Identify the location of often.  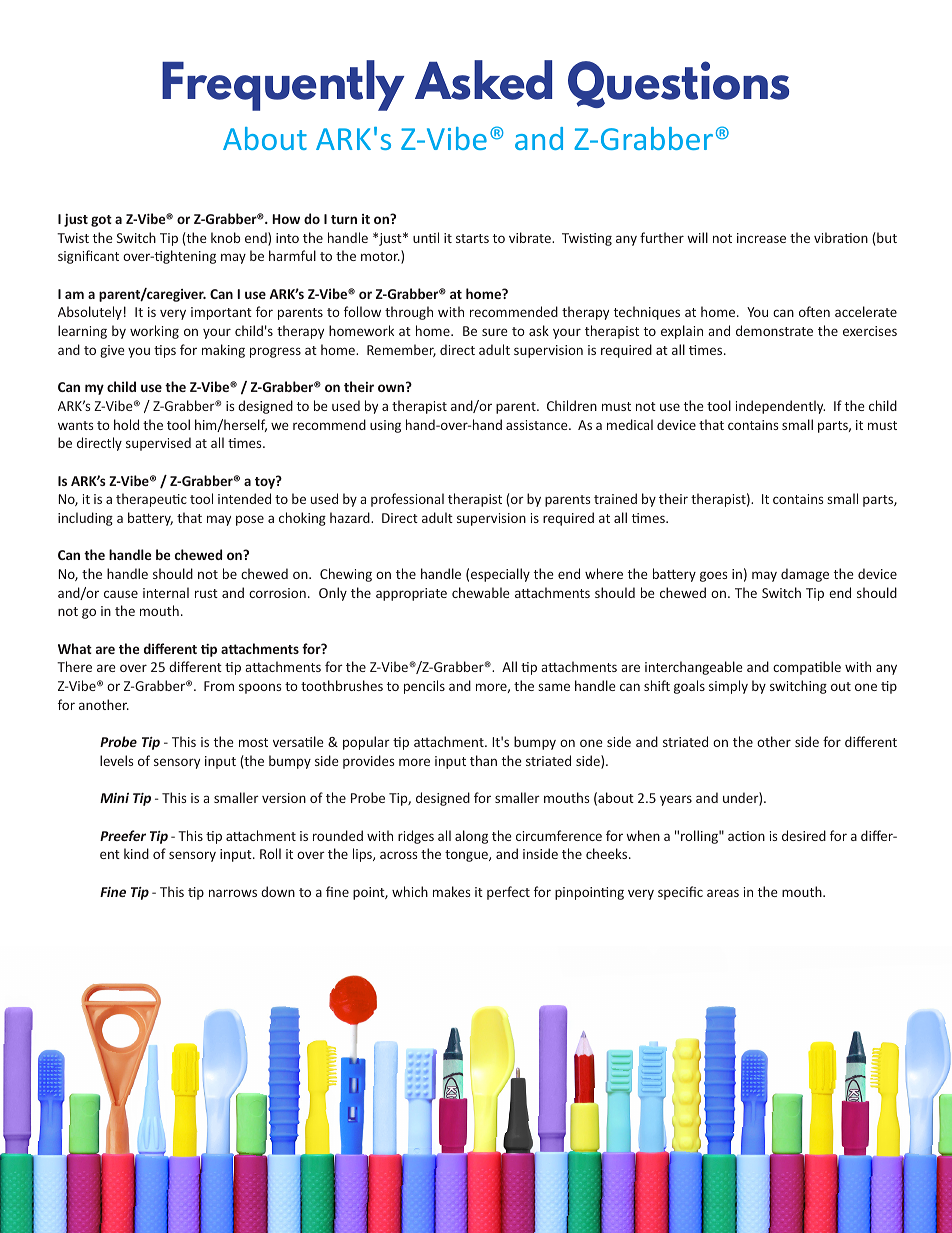
(814, 311).
